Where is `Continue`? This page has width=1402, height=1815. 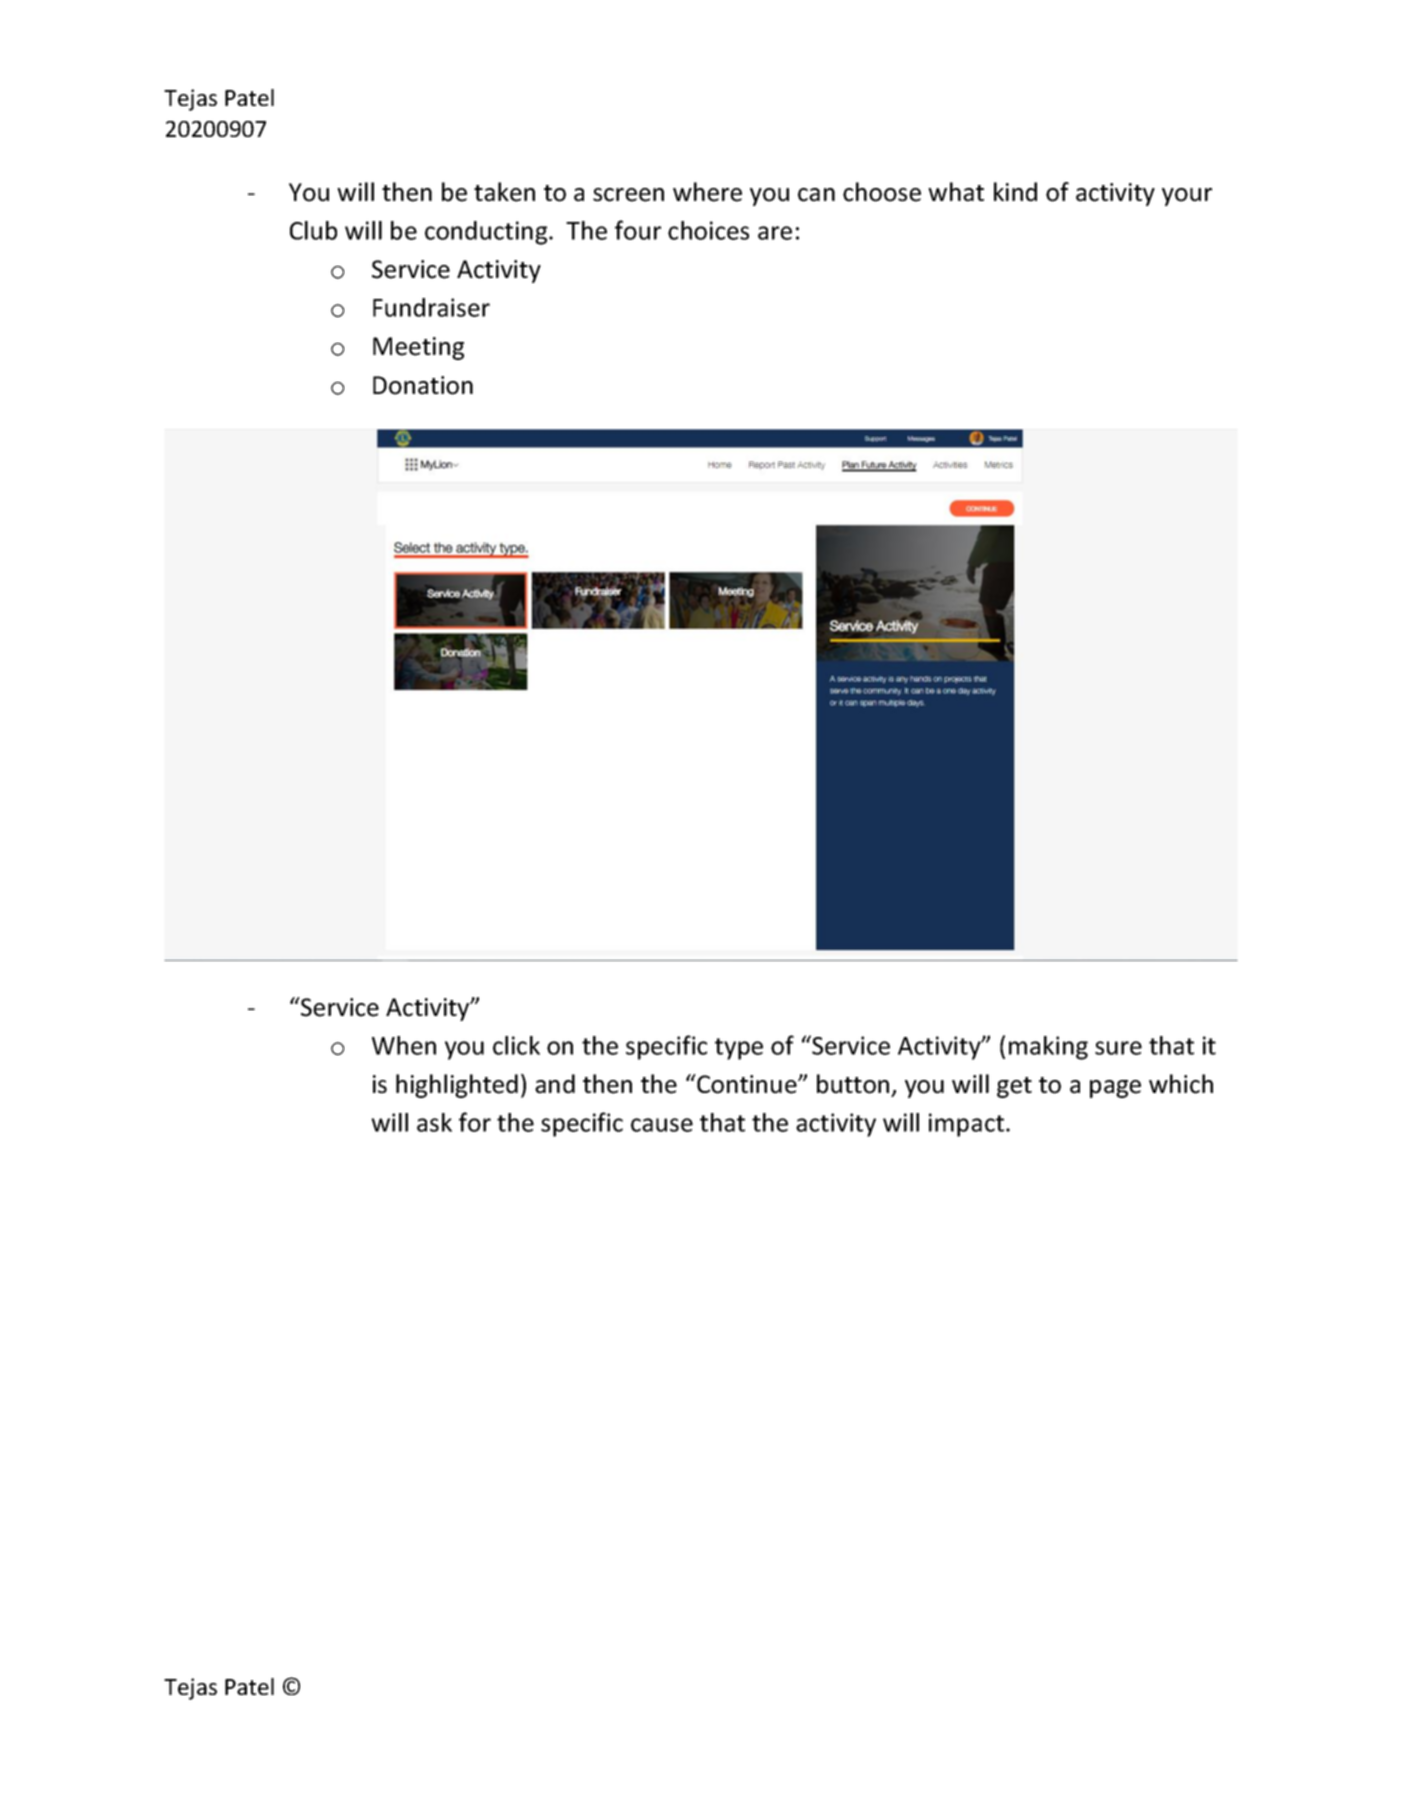 Continue is located at coordinates (747, 1084).
